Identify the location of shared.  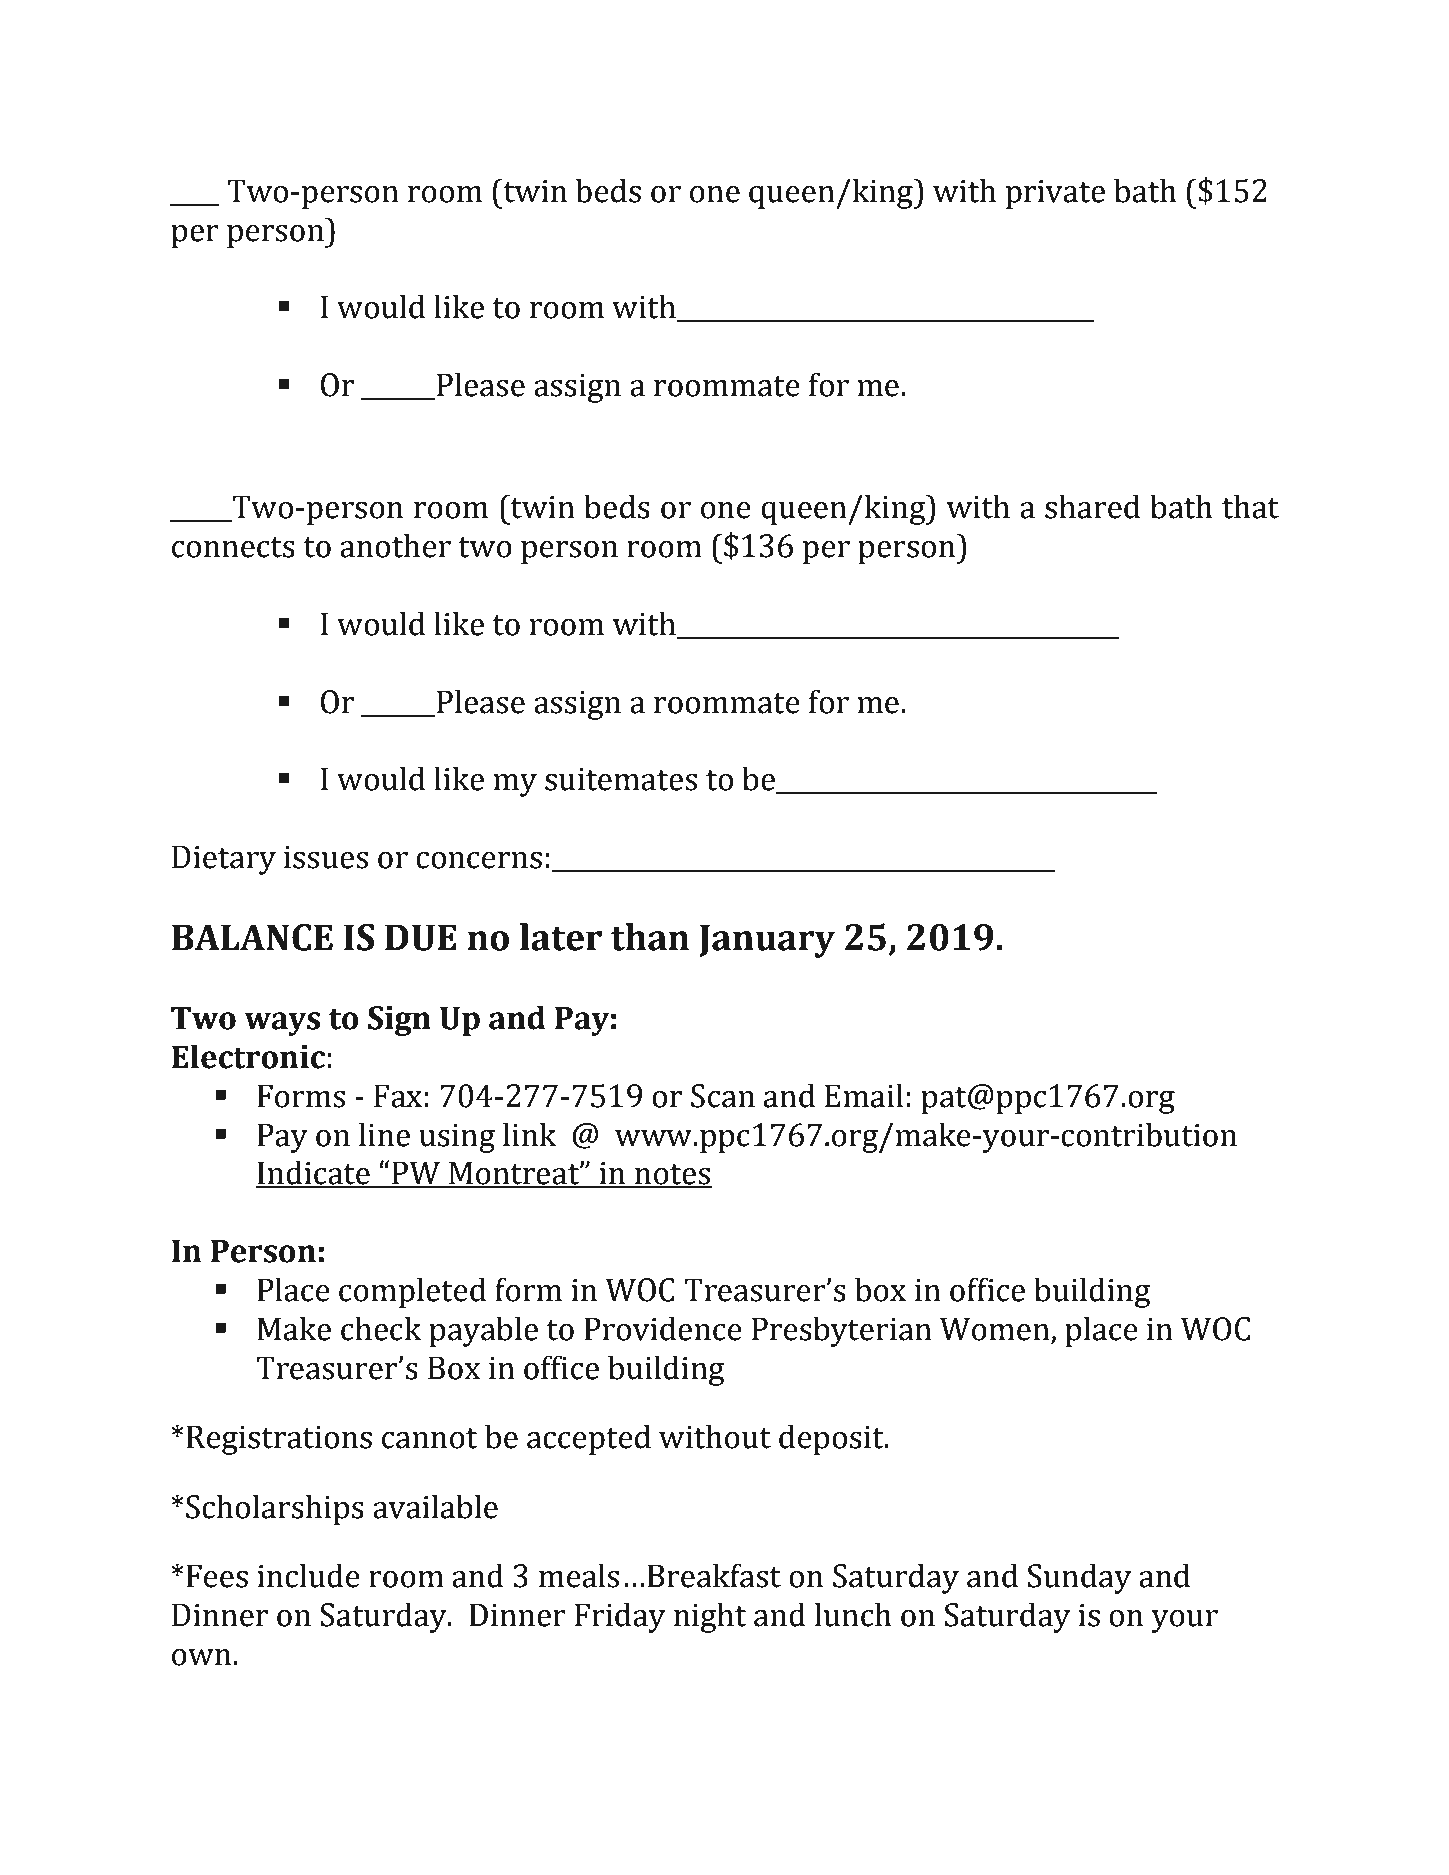
(1092, 506).
